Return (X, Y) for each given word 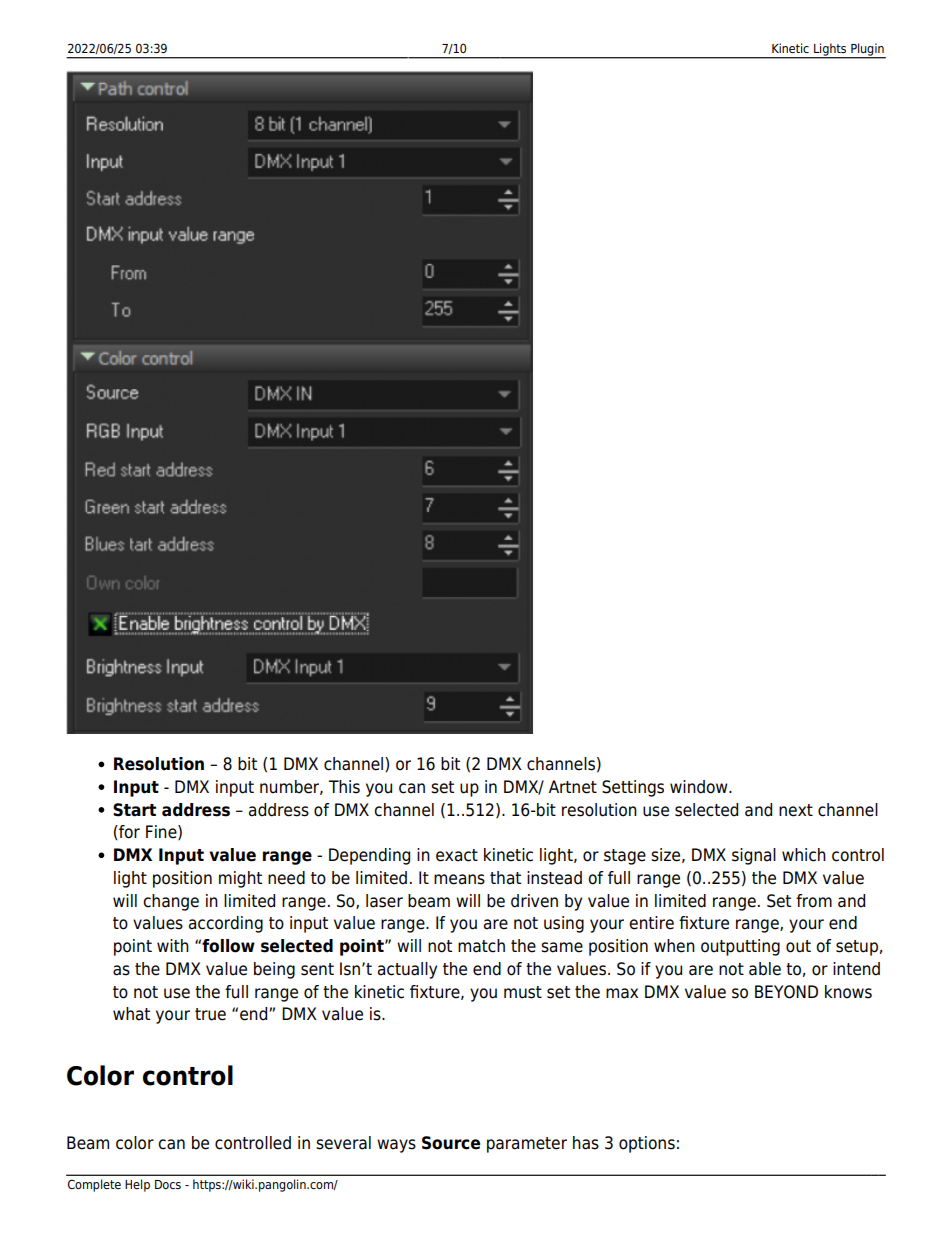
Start (134, 810)
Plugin (867, 50)
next (796, 810)
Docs (168, 1184)
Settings (633, 788)
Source (451, 1143)
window (700, 787)
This (344, 787)
